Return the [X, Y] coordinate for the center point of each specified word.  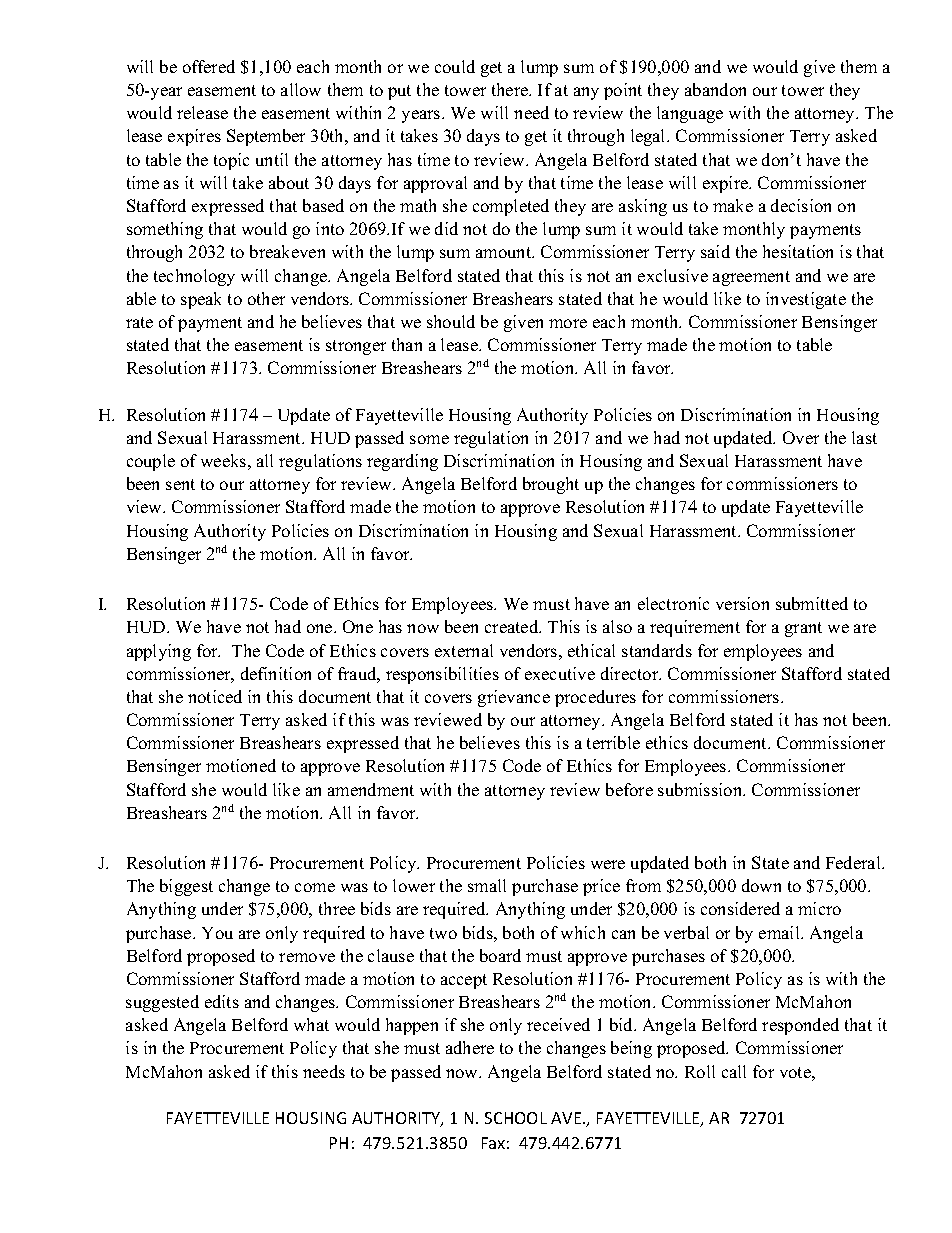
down [761, 885]
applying [159, 652]
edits [222, 1001]
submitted [812, 603]
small [487, 885]
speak [201, 300]
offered [209, 66]
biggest [186, 887]
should [451, 321]
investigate [806, 300]
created [513, 626]
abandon [715, 89]
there [511, 89]
